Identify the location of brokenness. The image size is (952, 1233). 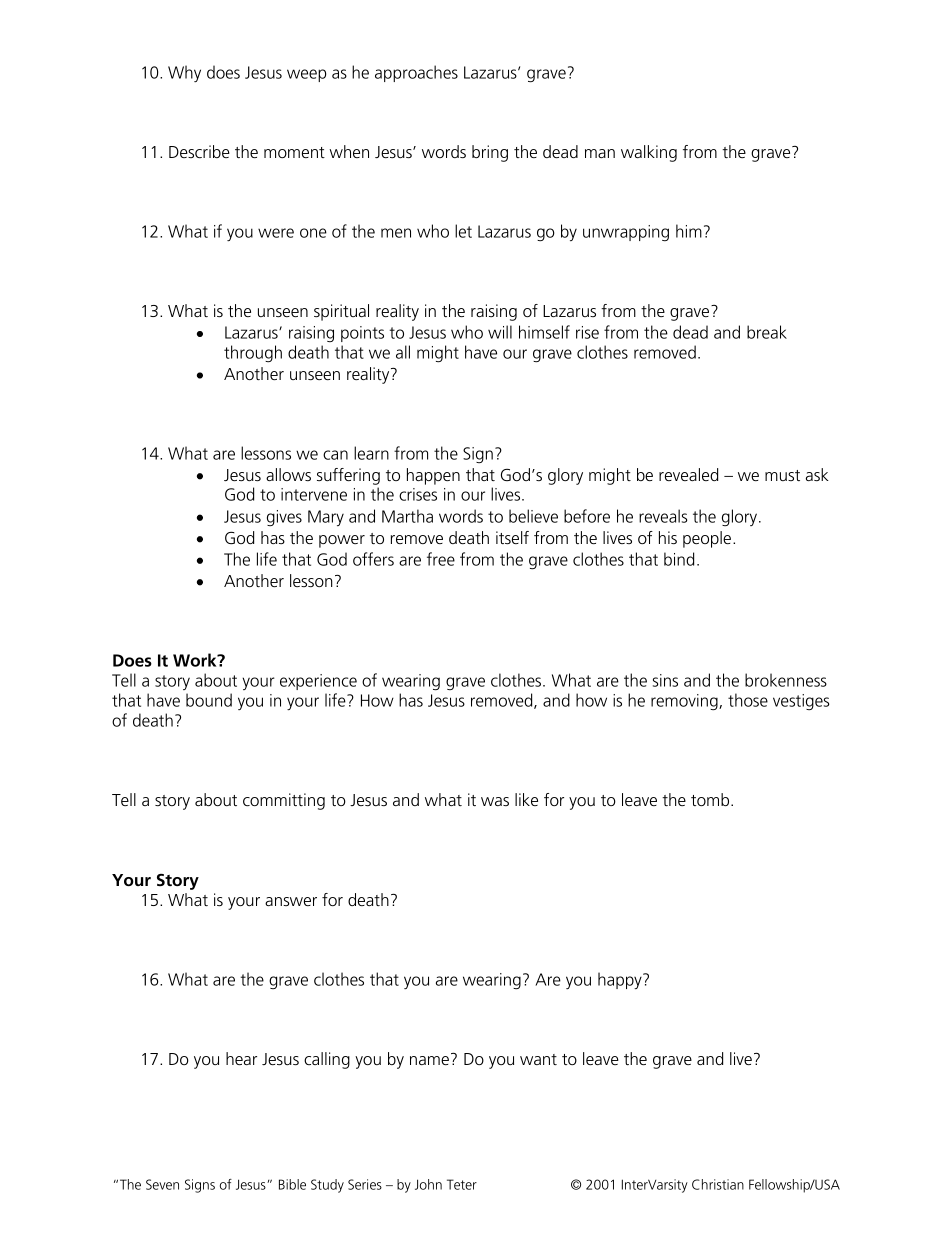
(786, 680).
